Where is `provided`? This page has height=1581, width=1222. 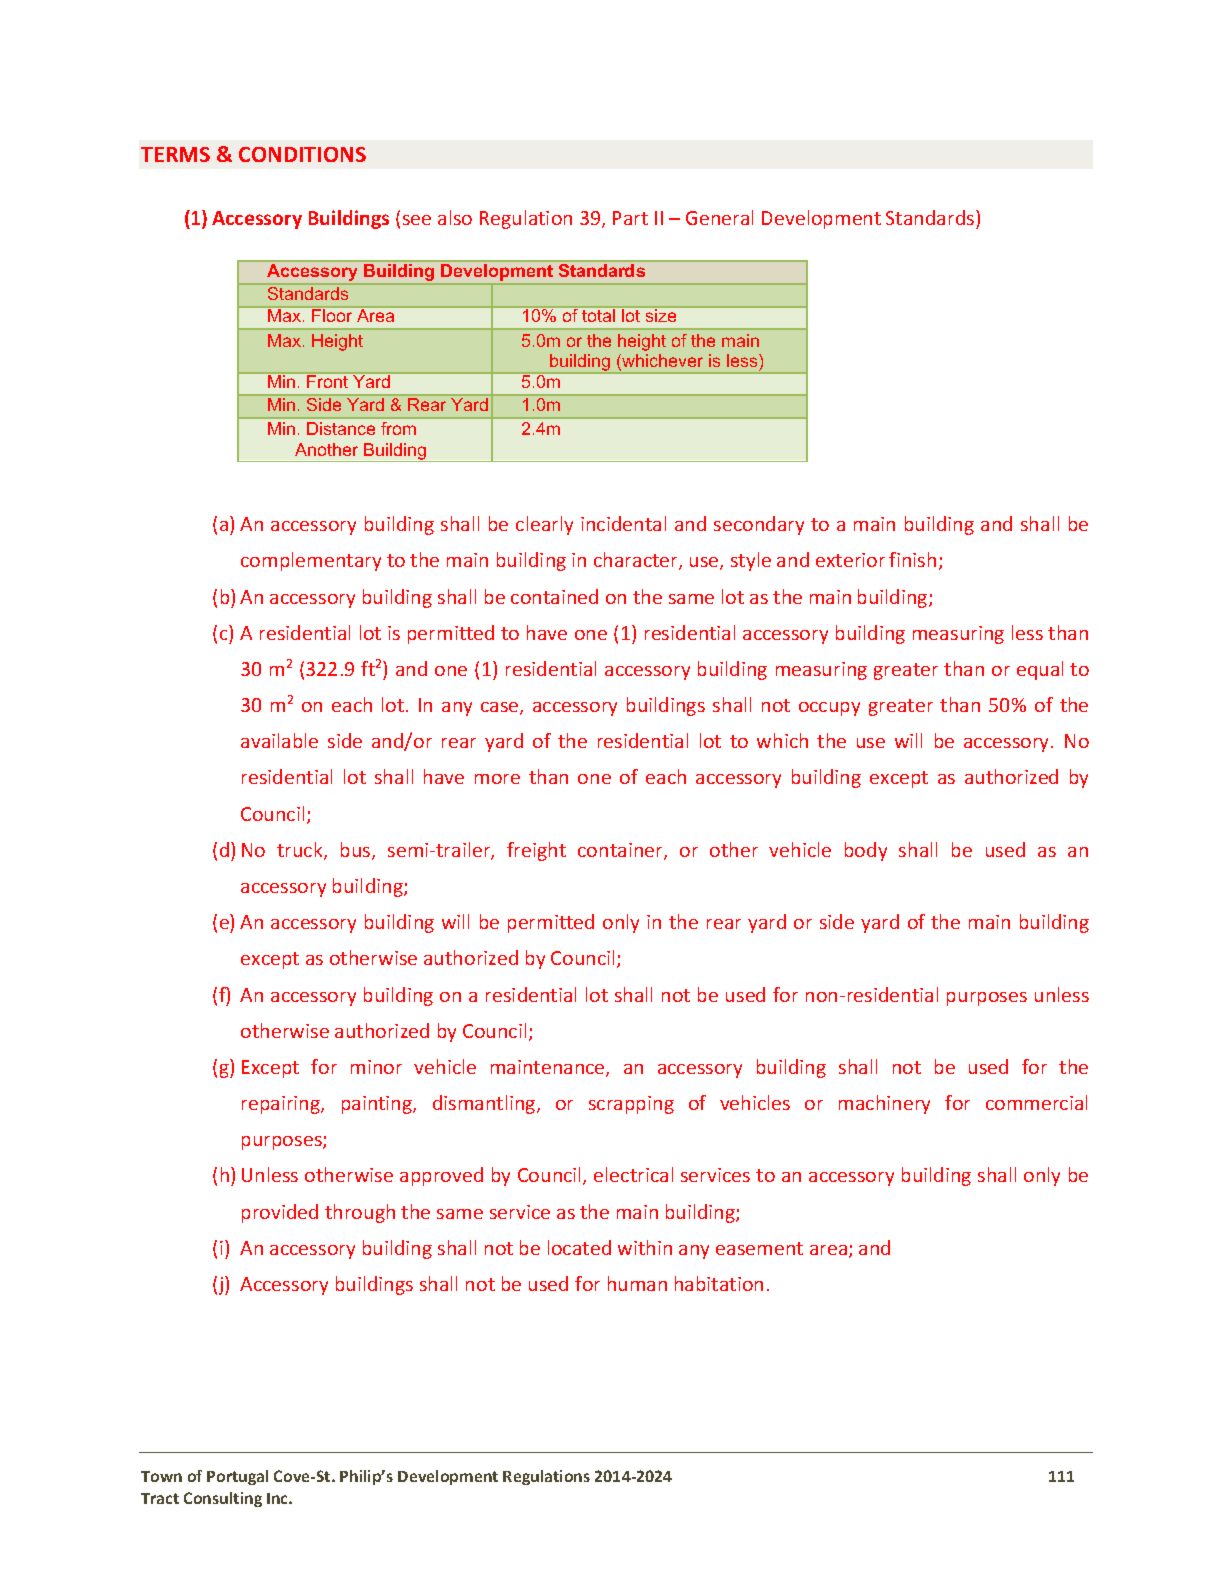 provided is located at coordinates (280, 1213).
